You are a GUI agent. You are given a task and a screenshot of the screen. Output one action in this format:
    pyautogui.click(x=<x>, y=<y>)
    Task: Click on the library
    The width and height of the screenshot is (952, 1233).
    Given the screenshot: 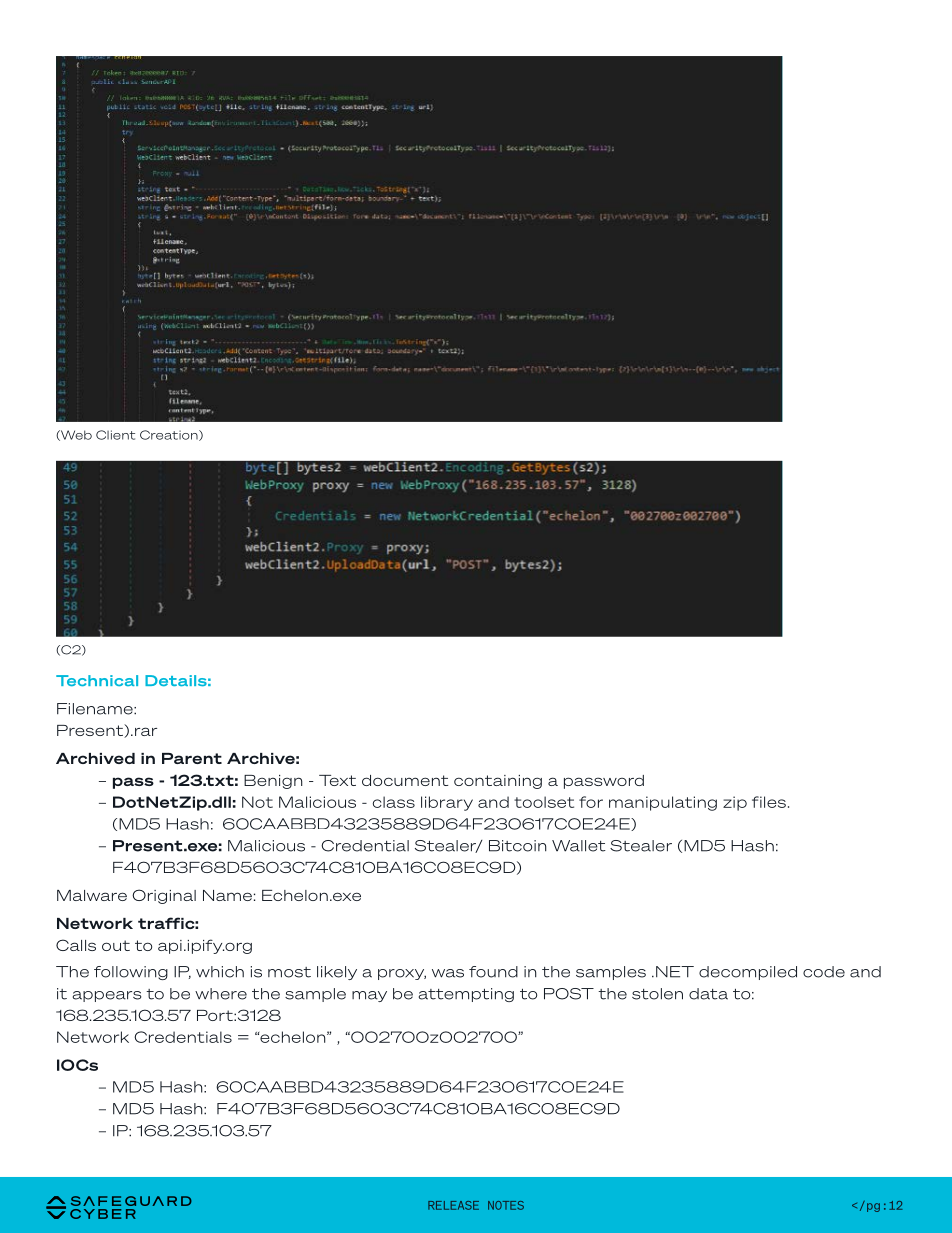 What is the action you would take?
    pyautogui.click(x=447, y=803)
